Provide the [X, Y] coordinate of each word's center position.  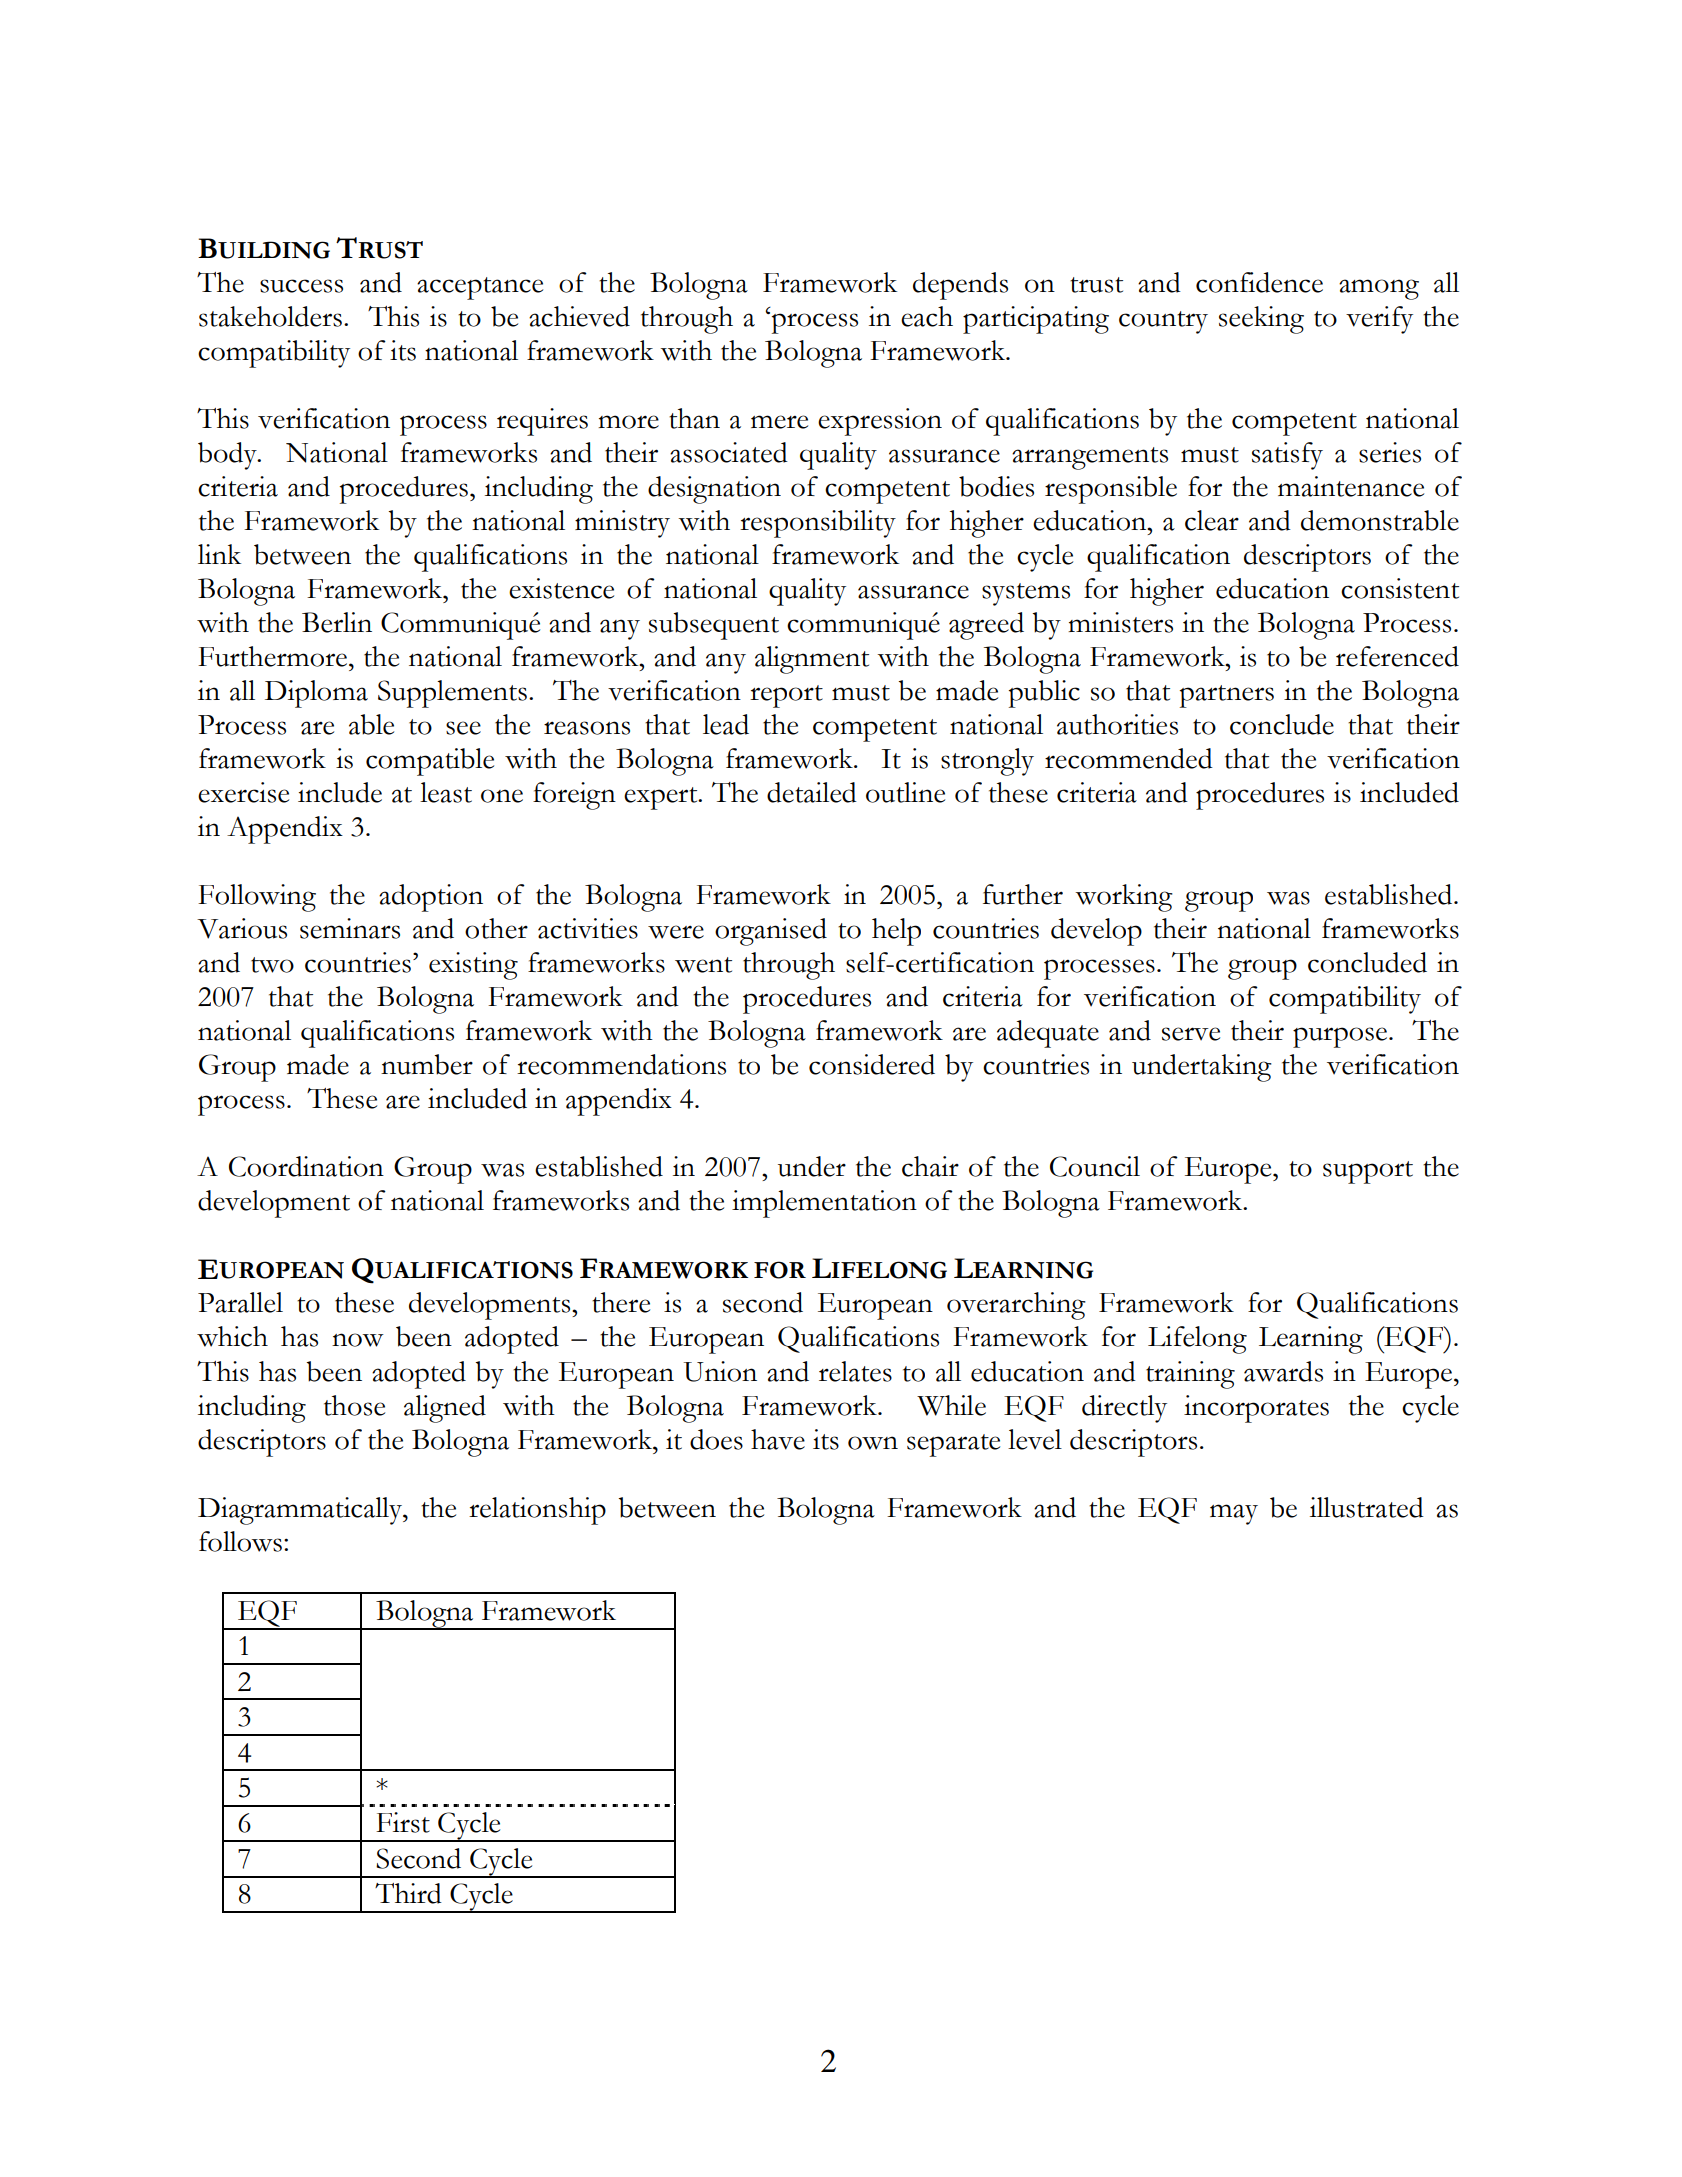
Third [408, 1893]
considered [872, 1064]
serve [1191, 1034]
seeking [1261, 320]
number [427, 1064]
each [927, 316]
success [301, 286]
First [403, 1822]
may [1234, 1514]
